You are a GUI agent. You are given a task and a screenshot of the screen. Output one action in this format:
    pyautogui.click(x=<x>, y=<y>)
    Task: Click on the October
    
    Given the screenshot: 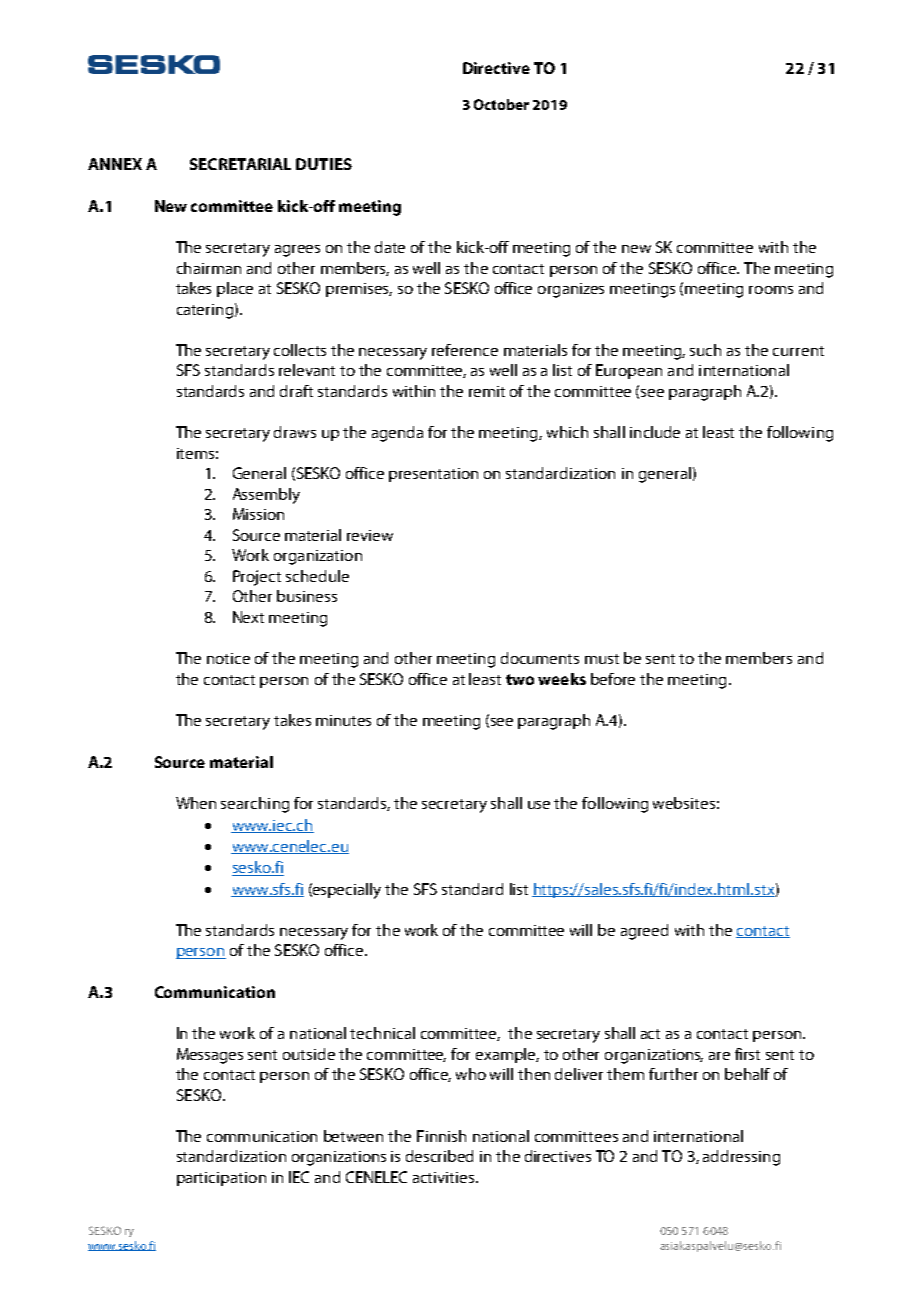 What is the action you would take?
    pyautogui.click(x=501, y=104)
